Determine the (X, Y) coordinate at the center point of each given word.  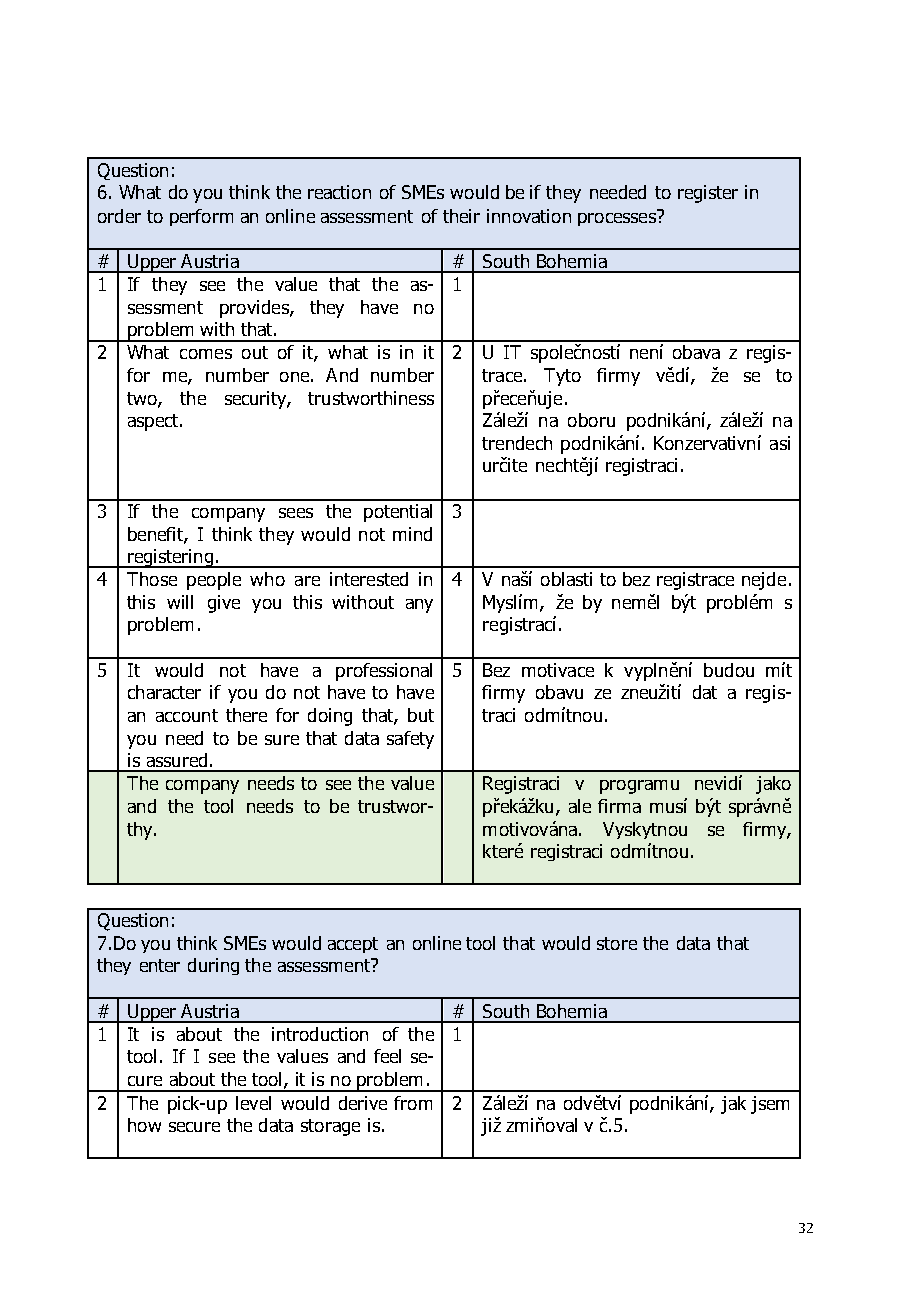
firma (619, 806)
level (253, 1103)
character (164, 692)
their (461, 216)
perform (201, 217)
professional (384, 672)
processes (618, 218)
